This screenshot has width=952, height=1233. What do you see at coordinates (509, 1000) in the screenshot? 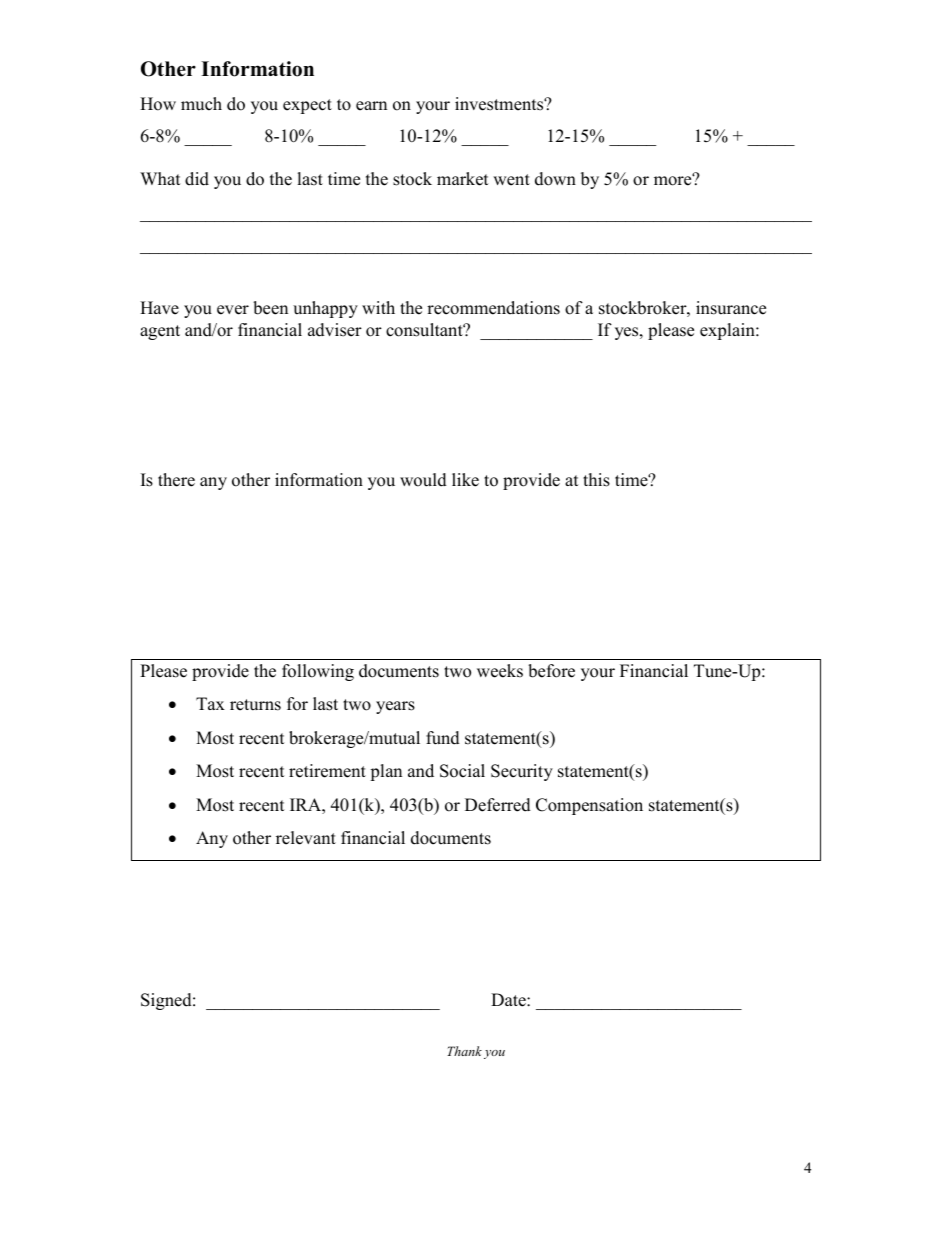
I see `Date` at bounding box center [509, 1000].
